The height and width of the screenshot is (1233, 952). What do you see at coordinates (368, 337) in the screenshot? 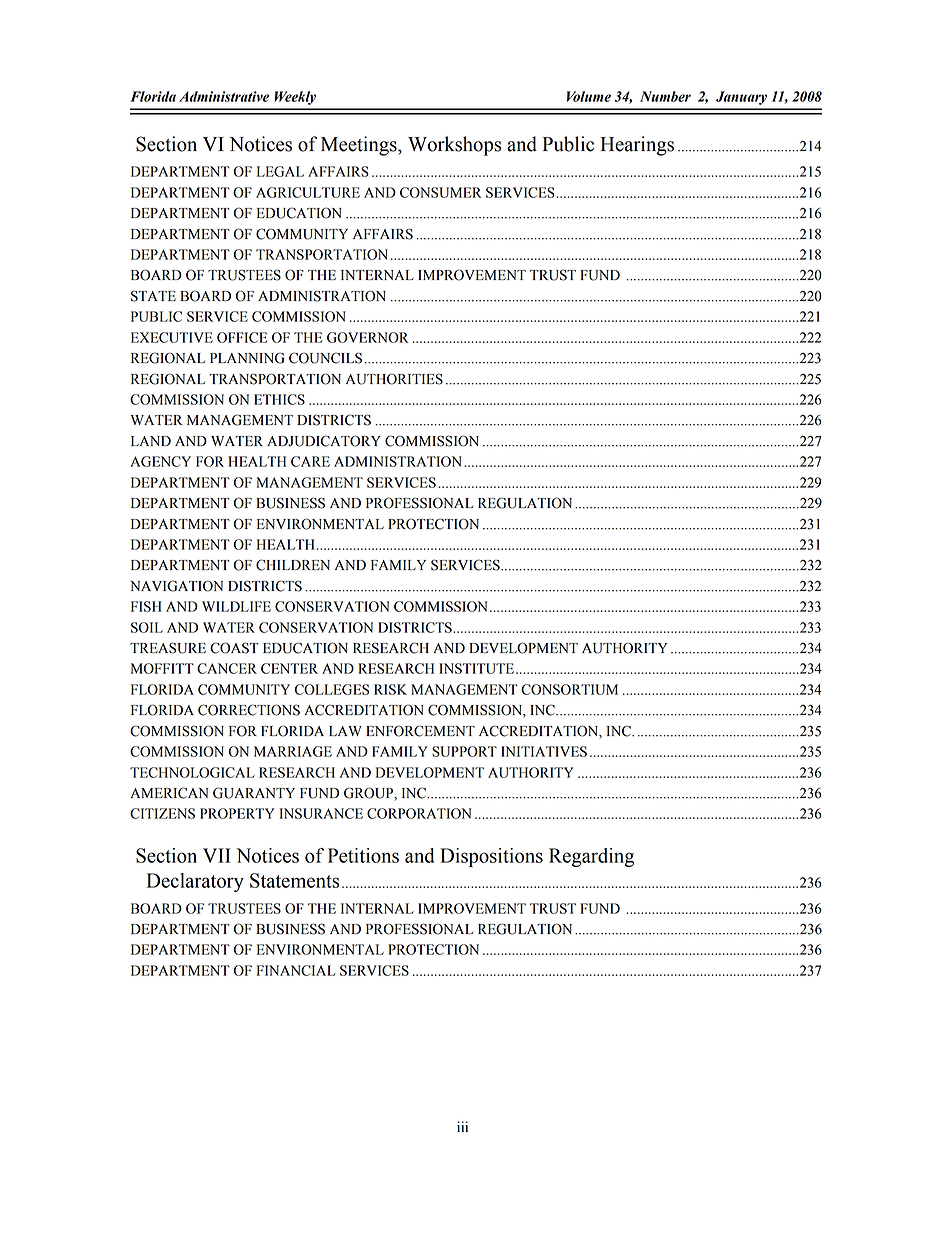
I see `GOVERNOR` at bounding box center [368, 337].
